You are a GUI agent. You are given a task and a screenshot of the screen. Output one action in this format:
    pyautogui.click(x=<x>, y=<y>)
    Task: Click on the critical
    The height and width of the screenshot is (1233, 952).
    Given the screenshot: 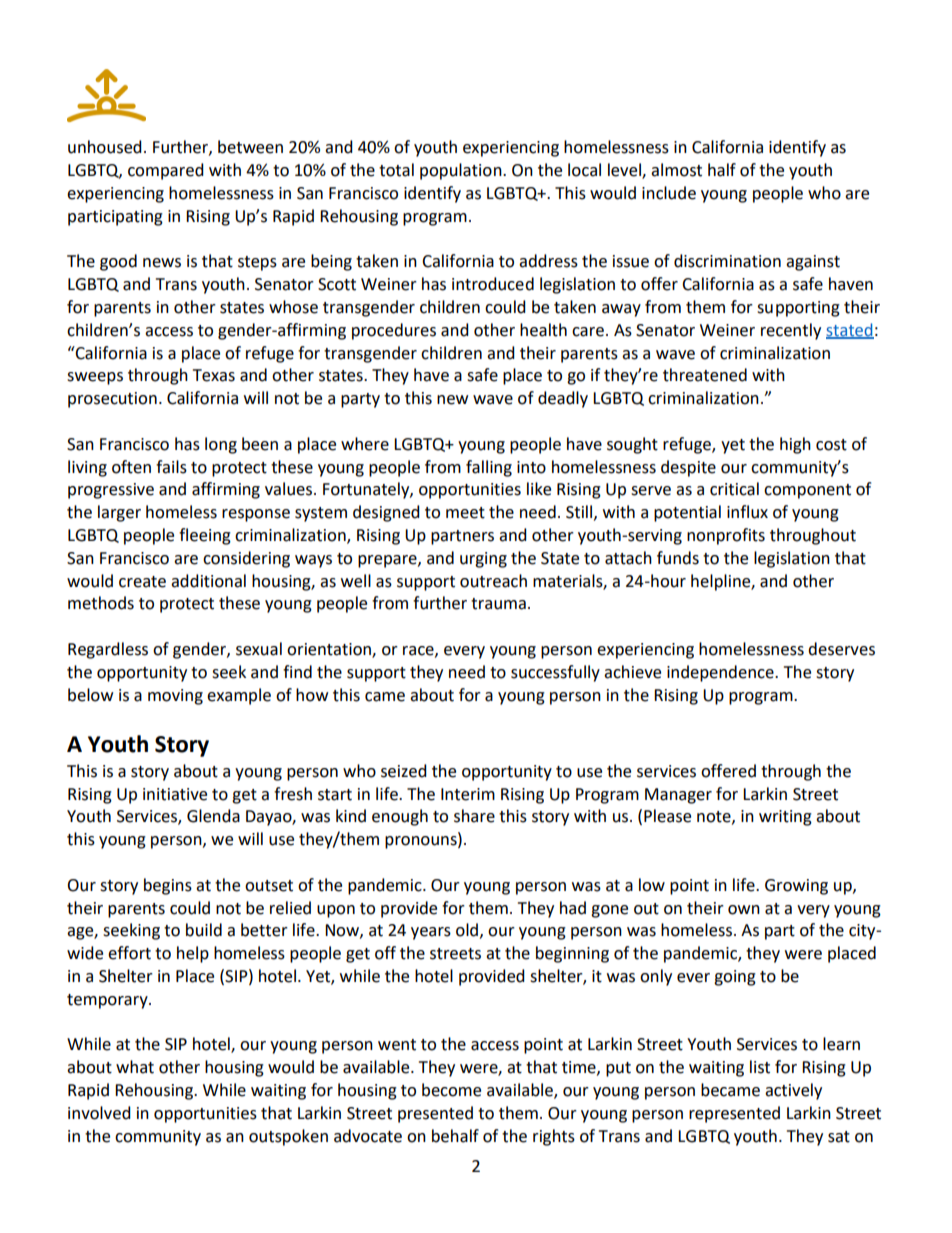 What is the action you would take?
    pyautogui.click(x=734, y=489)
